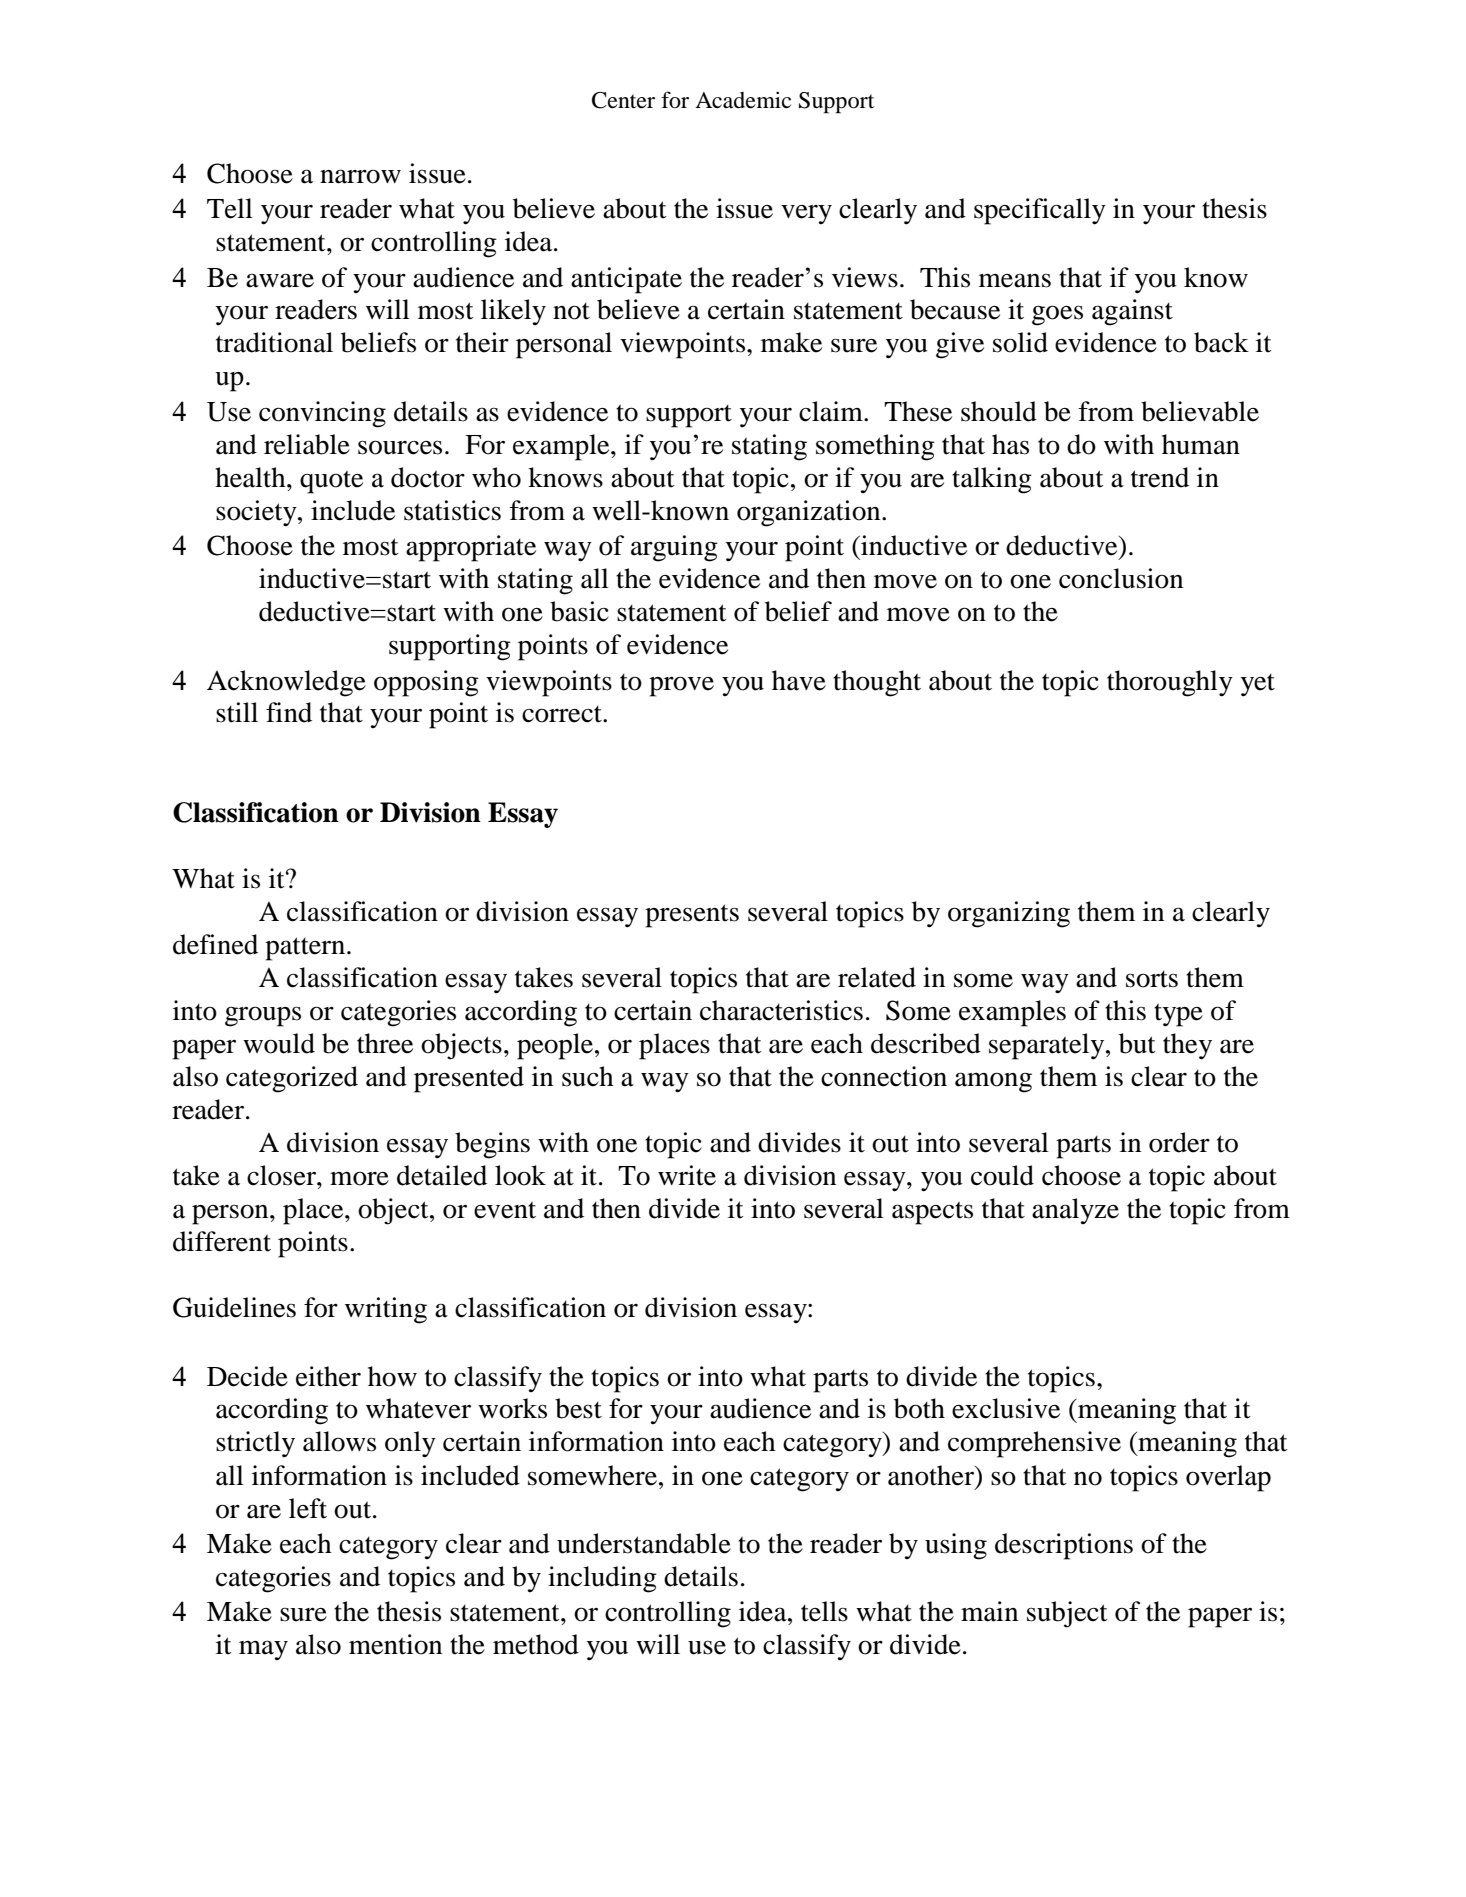 The width and height of the screenshot is (1466, 1897). Describe the element at coordinates (692, 916) in the screenshot. I see `presents` at that location.
